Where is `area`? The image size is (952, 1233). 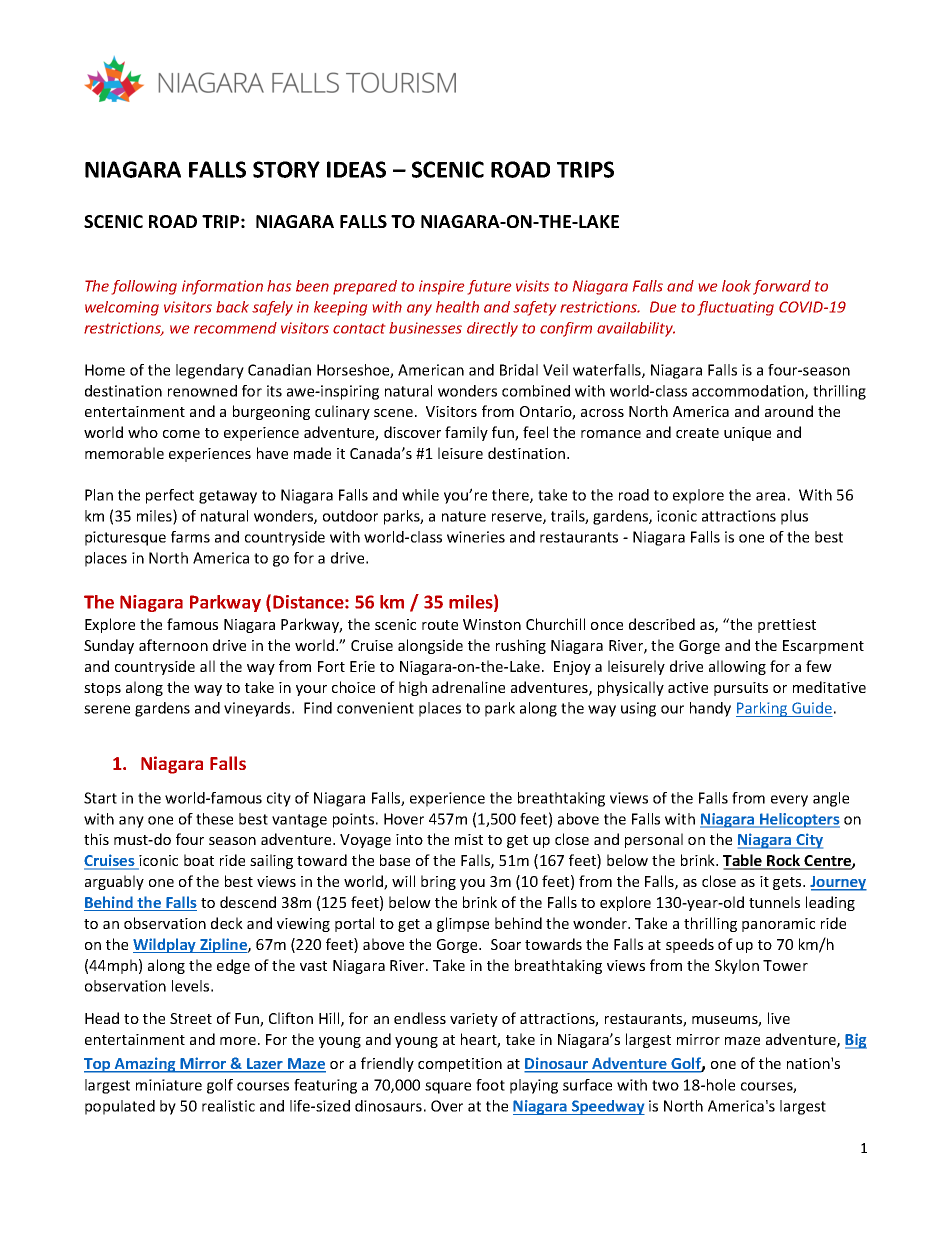 area is located at coordinates (770, 496).
